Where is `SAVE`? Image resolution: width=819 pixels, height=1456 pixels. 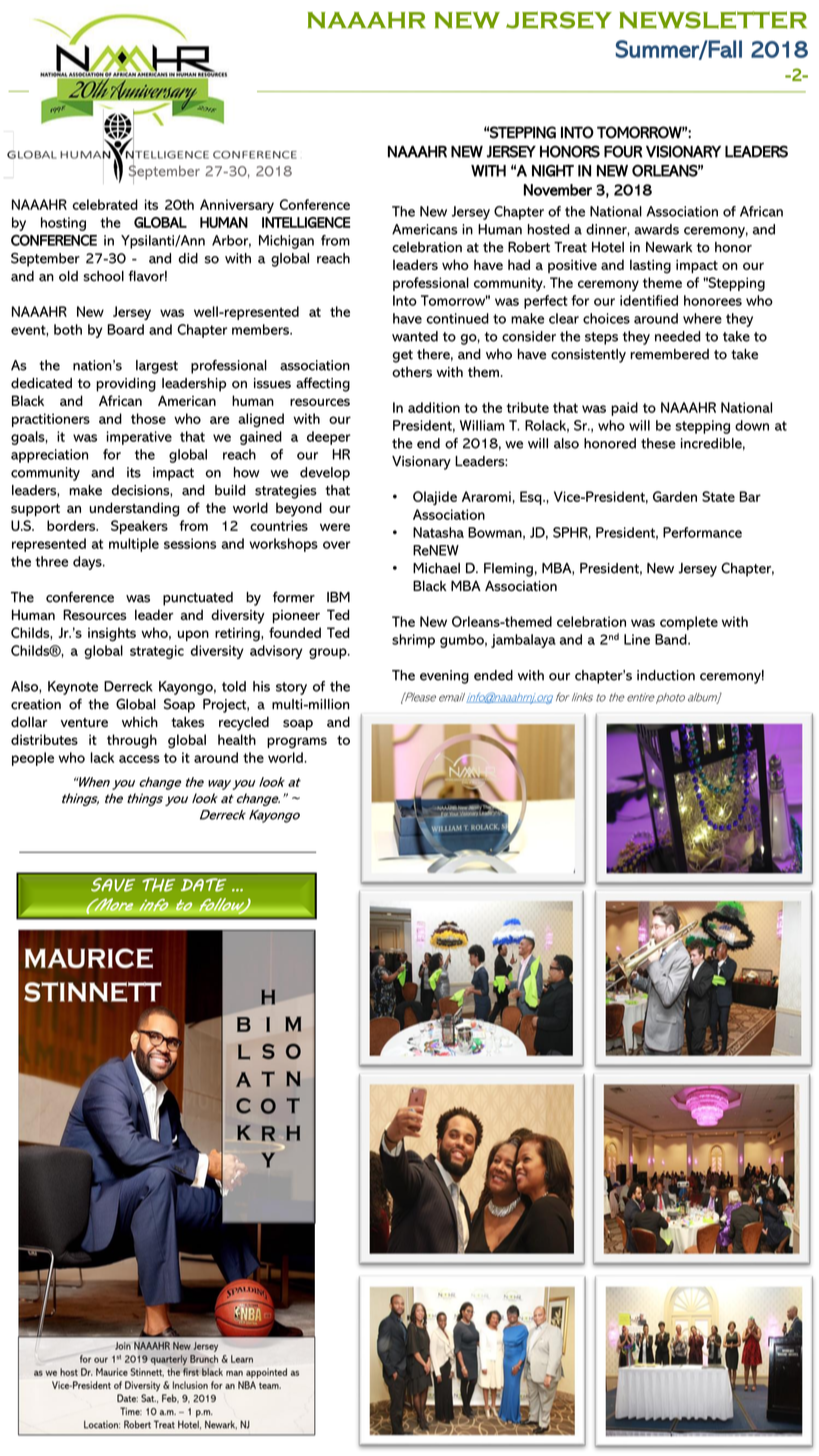
SAVE is located at coordinates (113, 885).
